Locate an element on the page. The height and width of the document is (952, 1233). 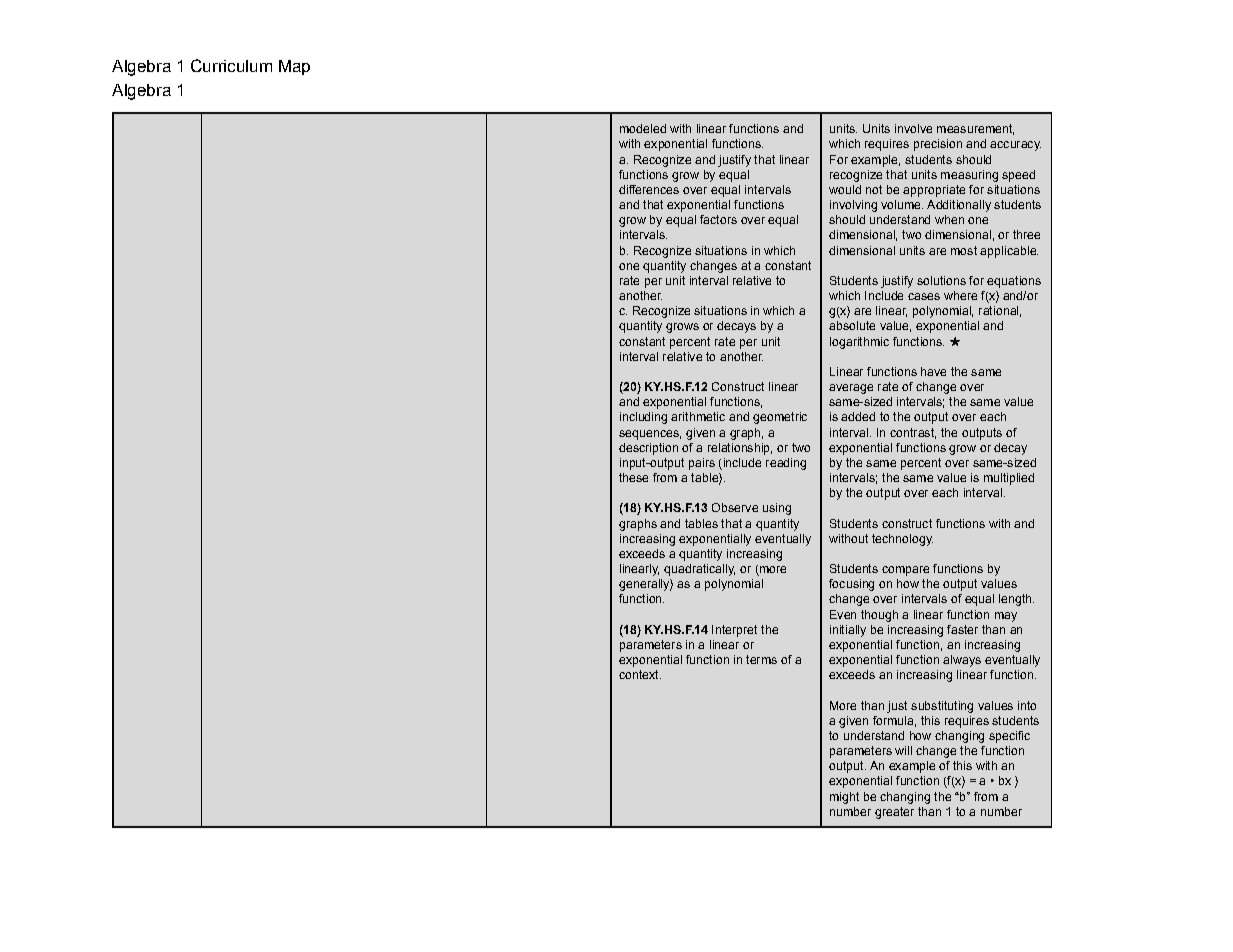
might is located at coordinates (844, 798).
